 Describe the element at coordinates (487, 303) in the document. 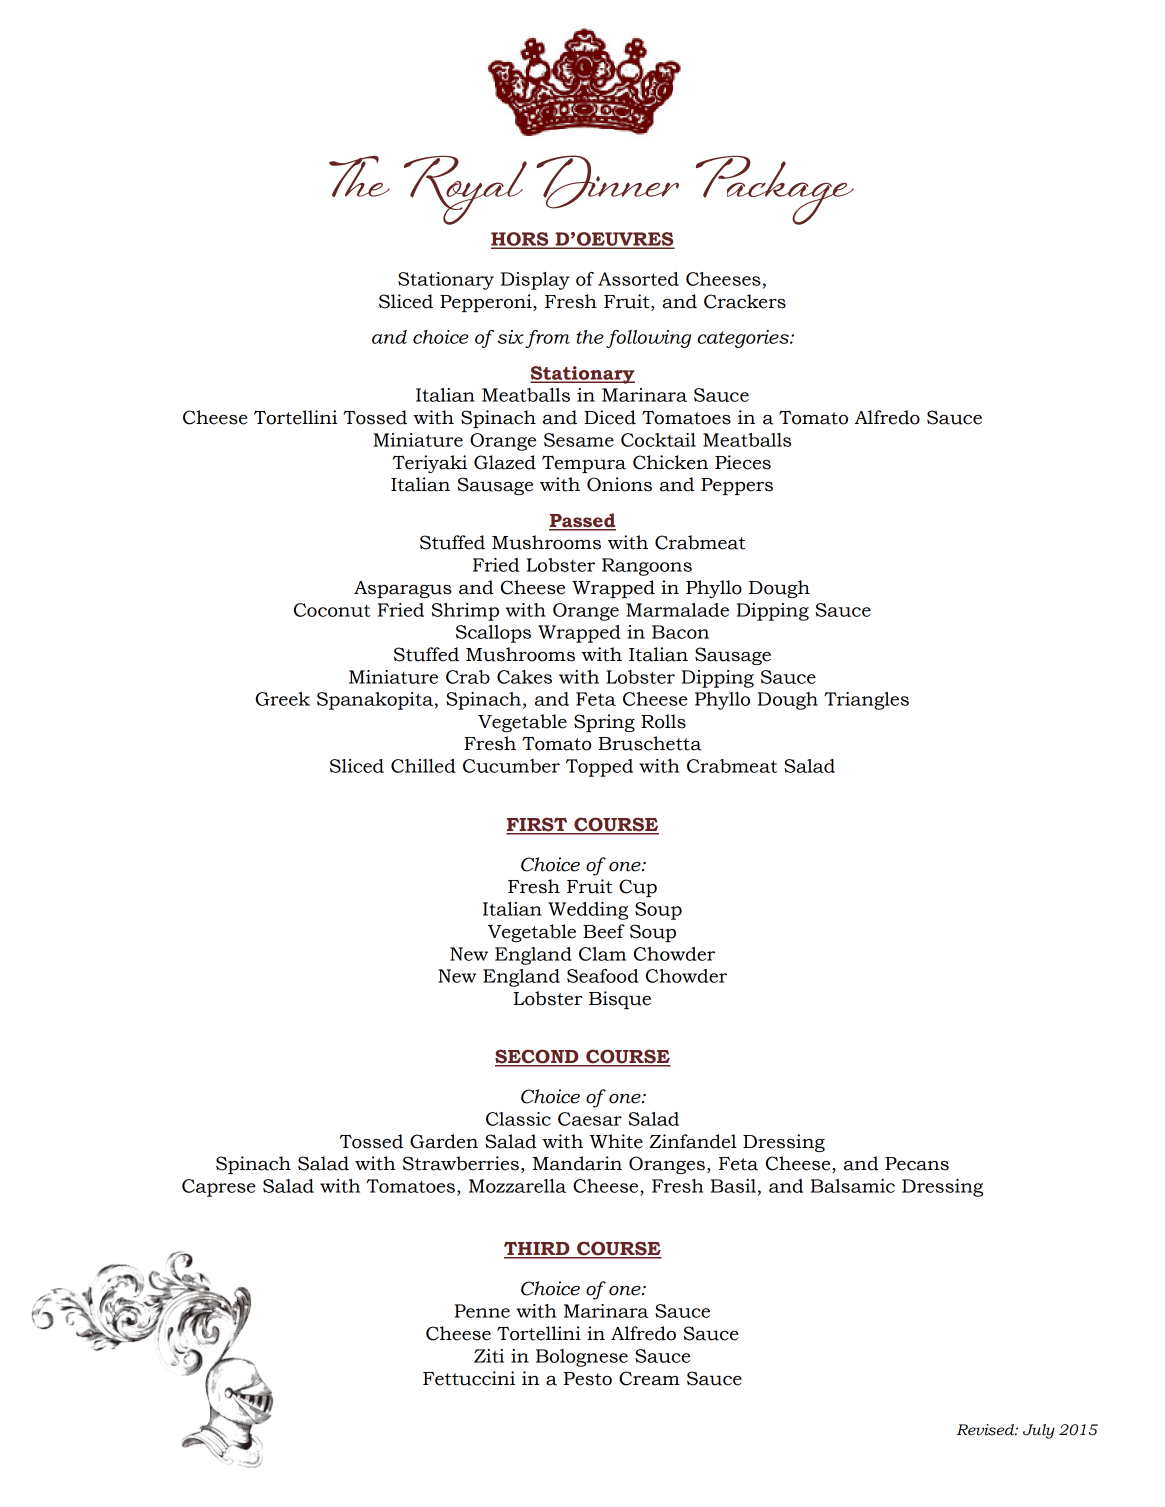

I see `Pepperoni` at that location.
